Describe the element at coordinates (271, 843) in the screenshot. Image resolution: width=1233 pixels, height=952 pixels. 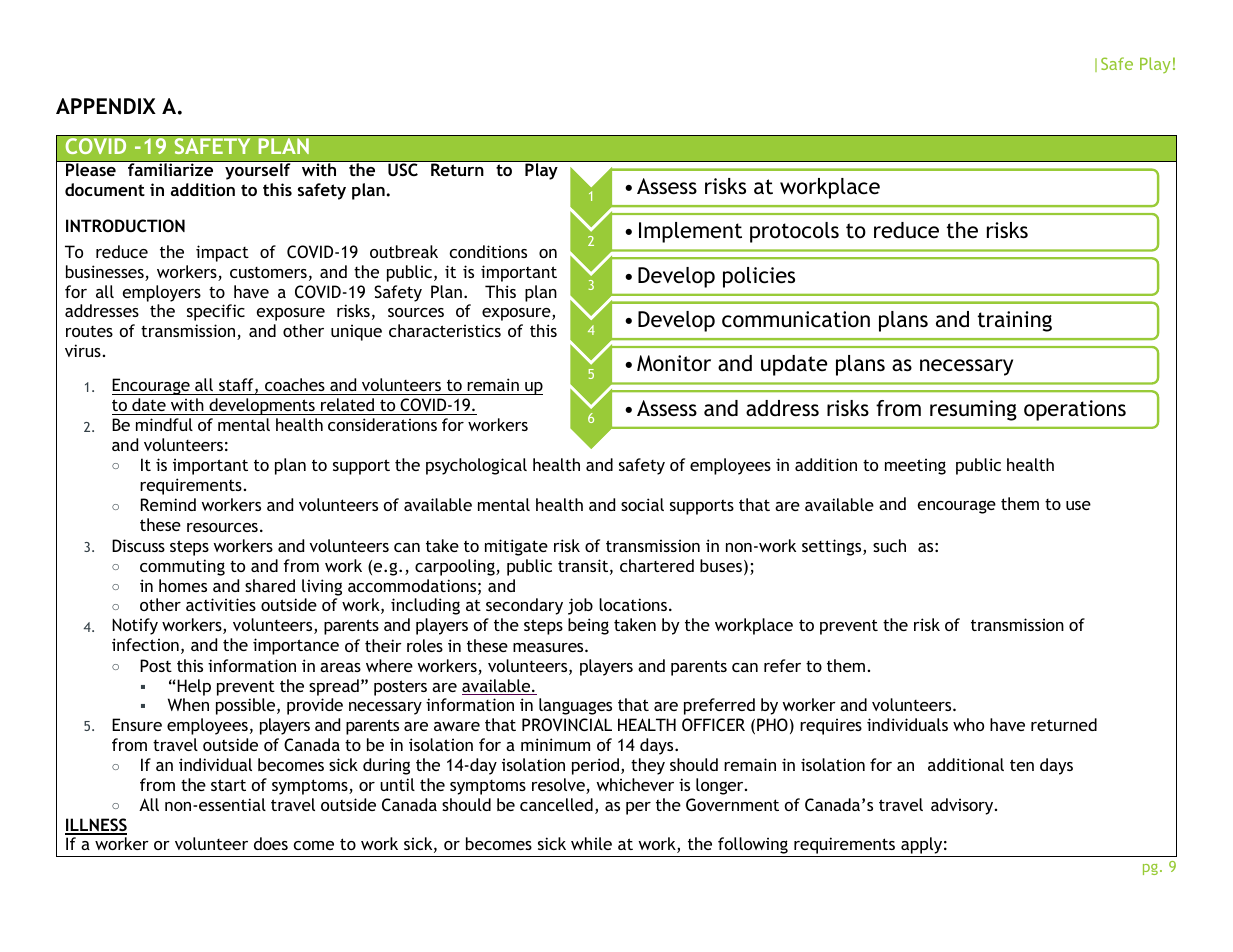
I see `does` at that location.
